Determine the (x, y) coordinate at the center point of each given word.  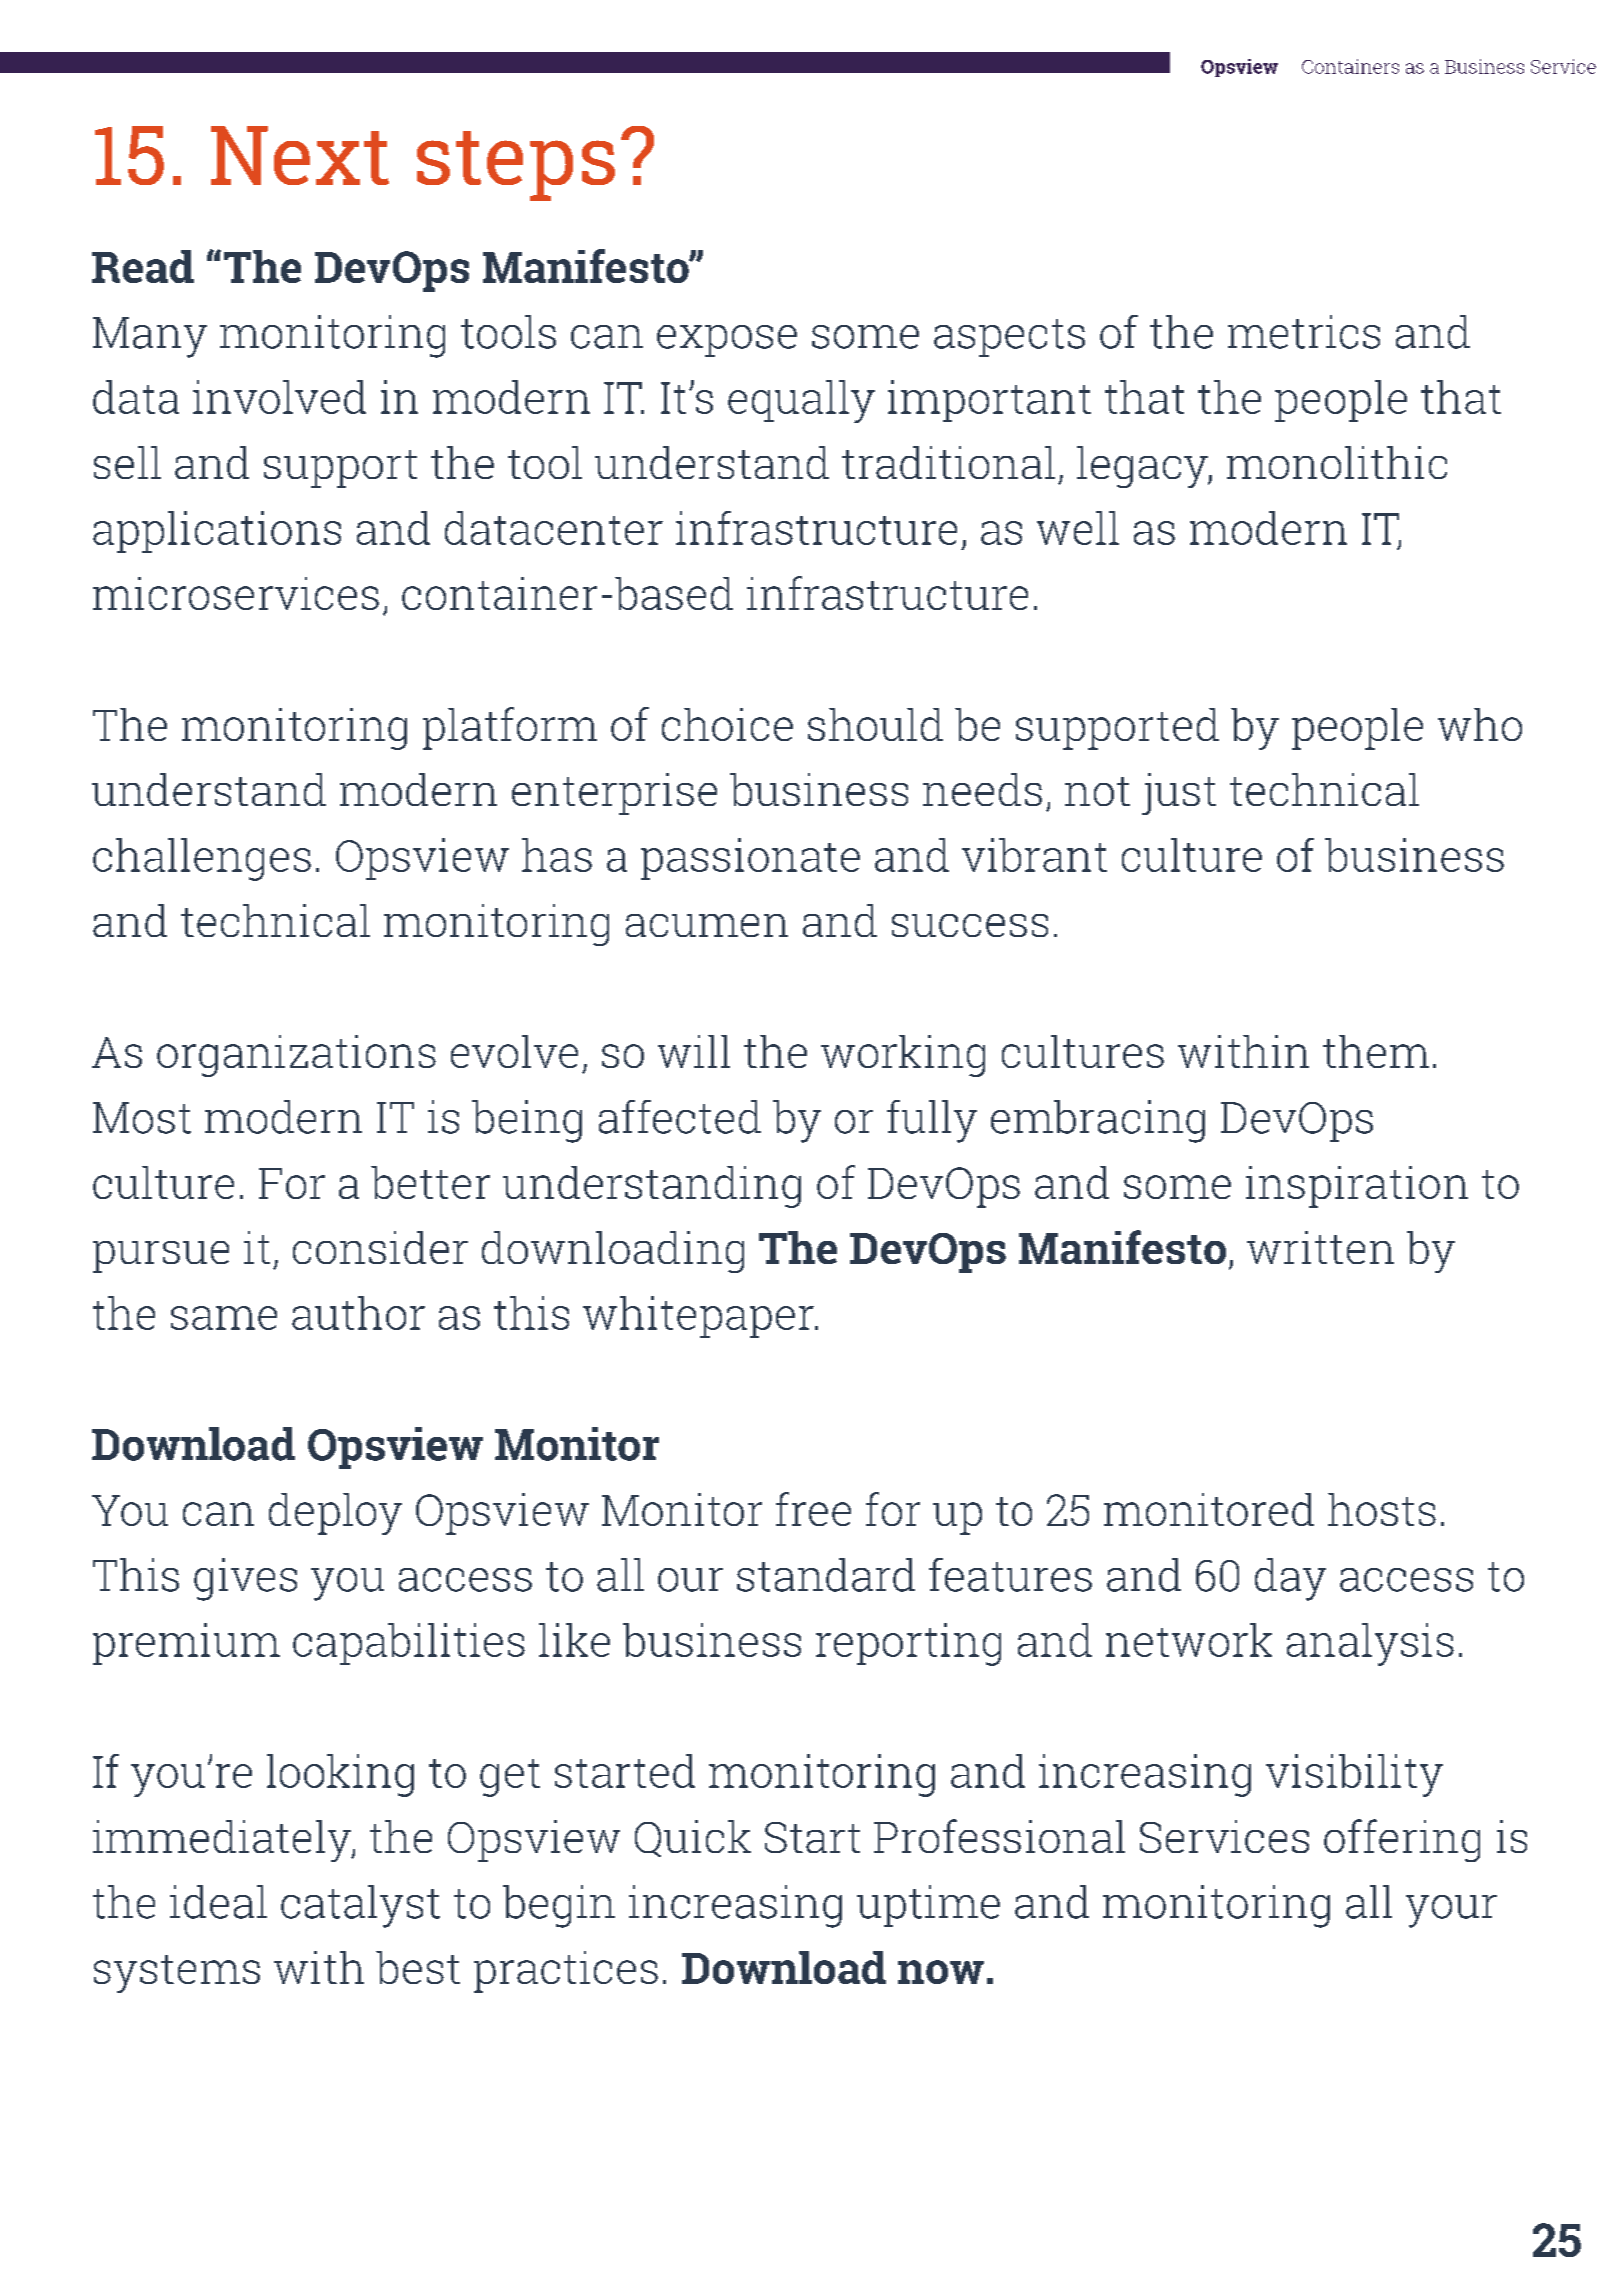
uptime (928, 1906)
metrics (1304, 332)
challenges (202, 859)
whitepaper (699, 1317)
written (1320, 1247)
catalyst (360, 1906)
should (875, 724)
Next (300, 155)
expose (727, 341)
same (224, 1318)
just (1179, 794)
